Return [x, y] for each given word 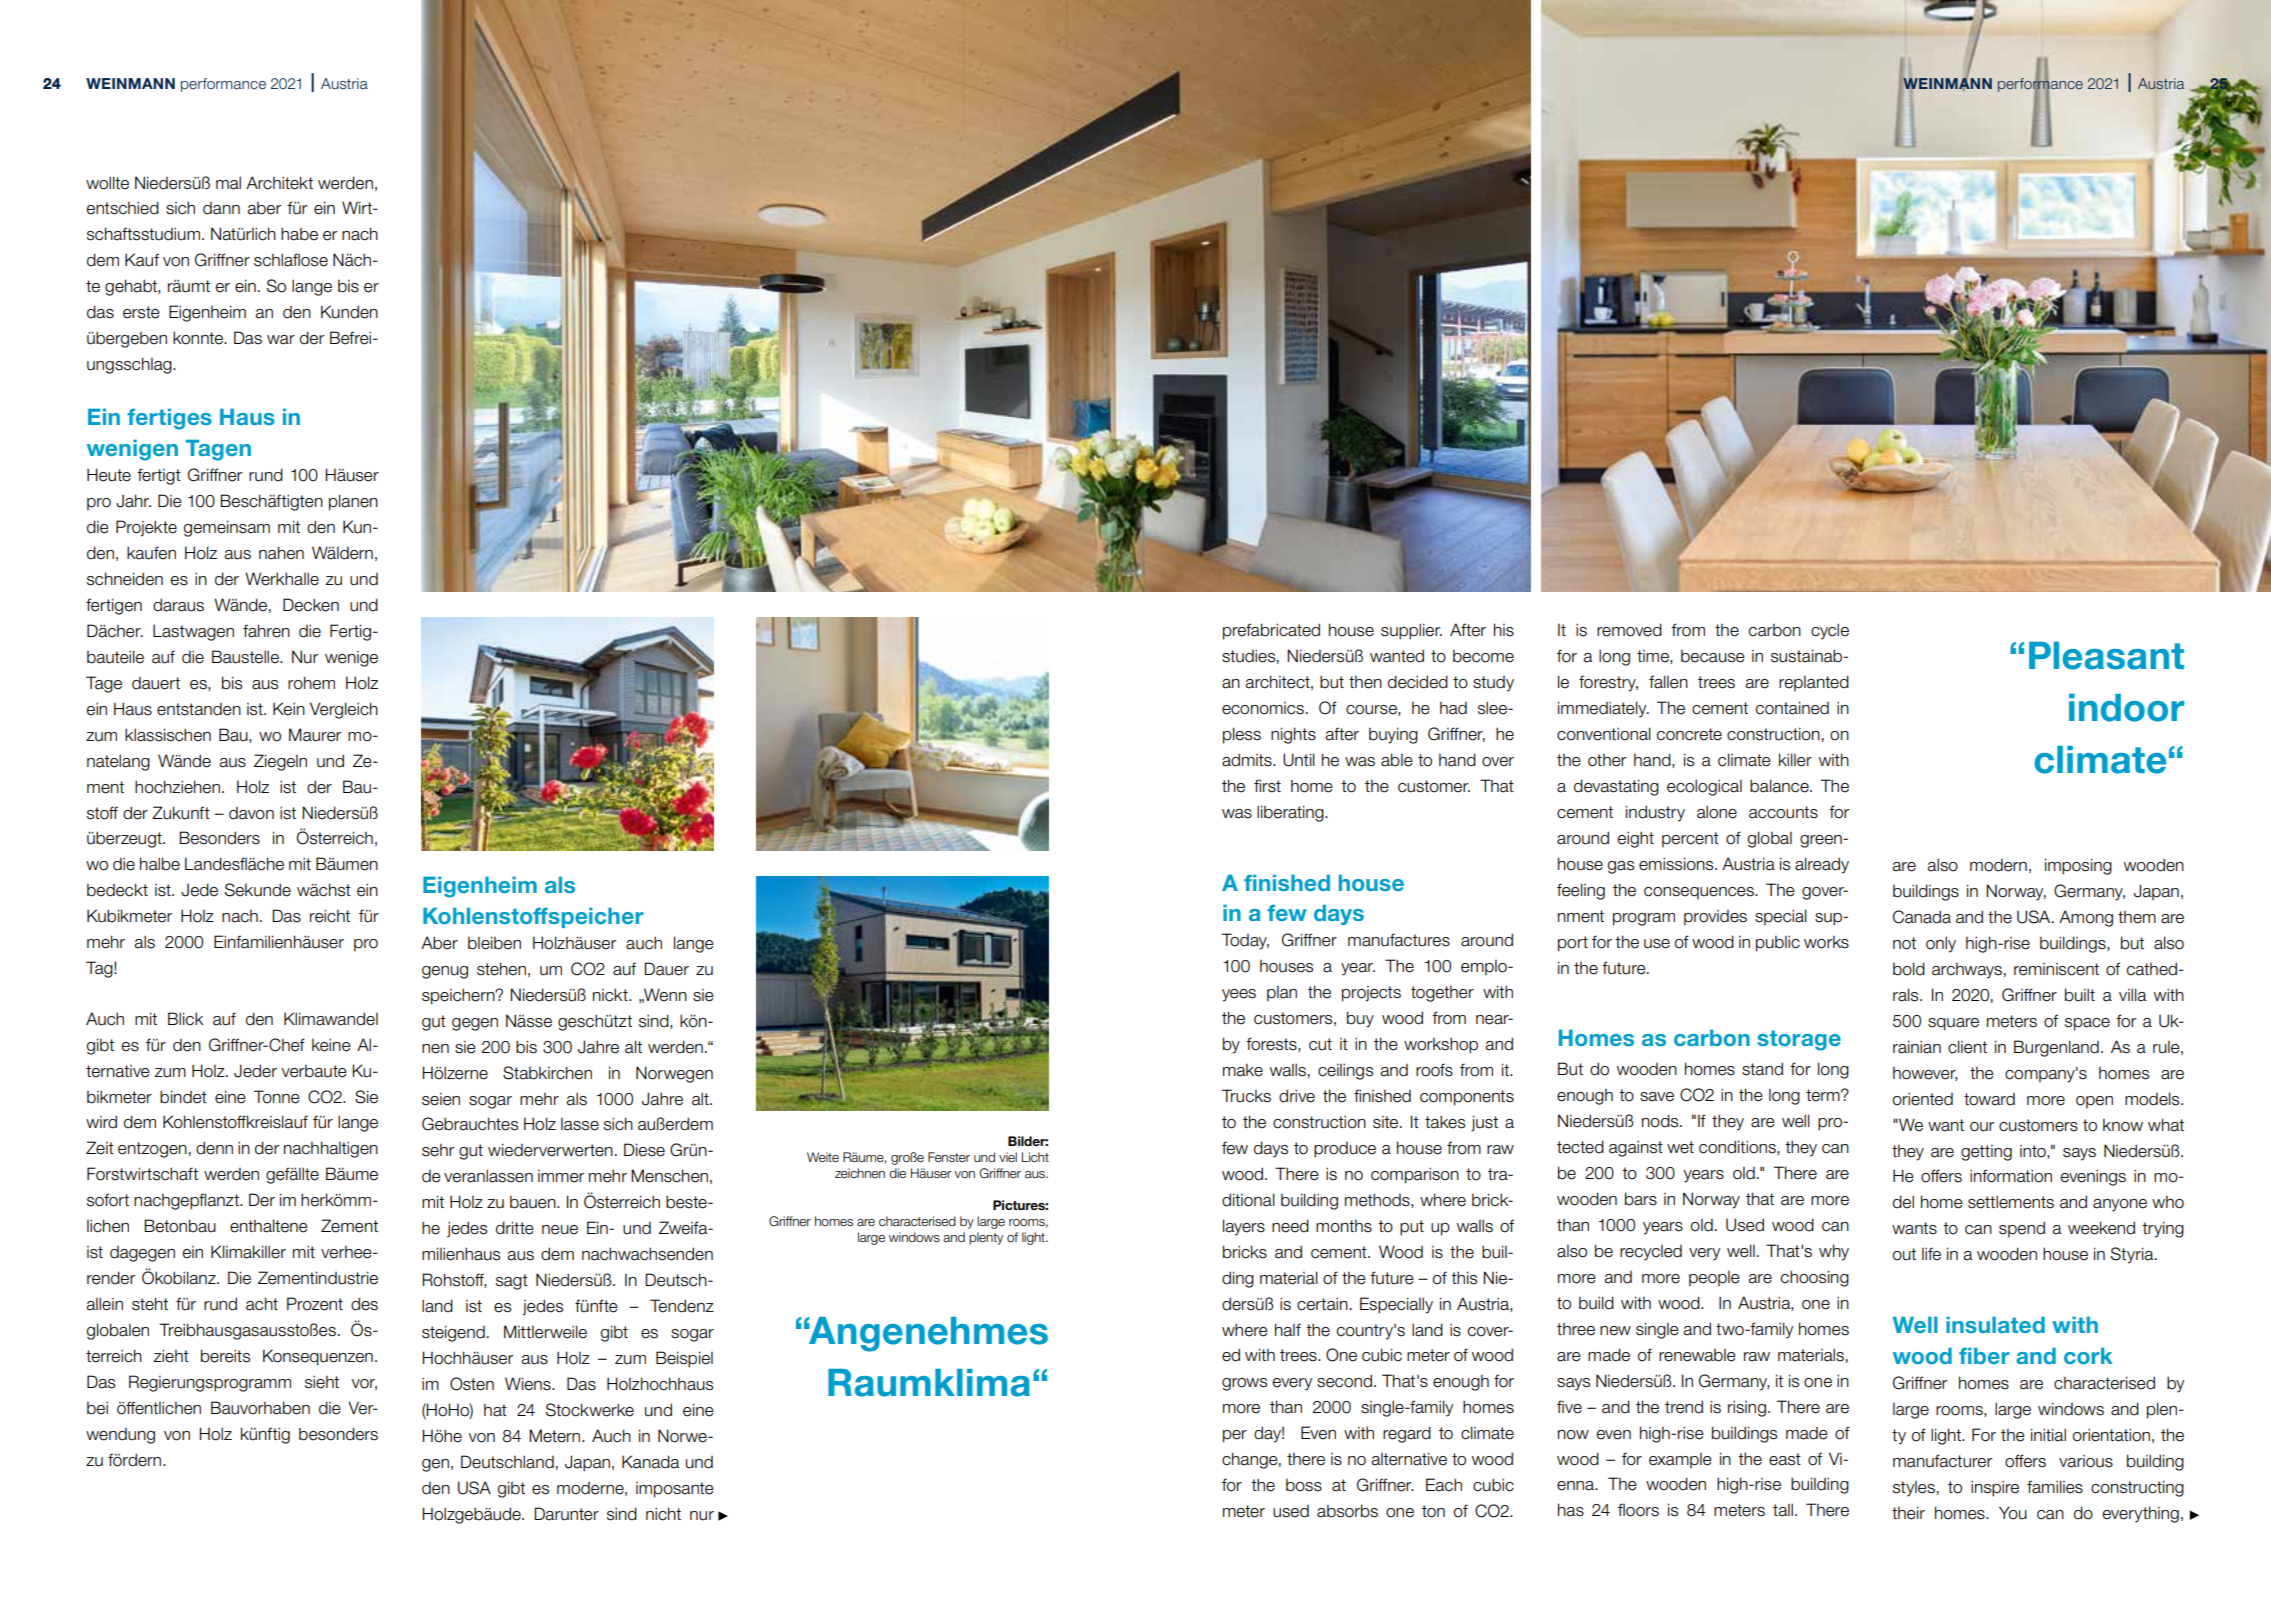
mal [228, 183]
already [1822, 865]
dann [221, 208]
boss [1304, 1485]
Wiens [529, 1384]
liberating [1291, 813]
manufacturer [1942, 1461]
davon [251, 813]
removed [1629, 630]
